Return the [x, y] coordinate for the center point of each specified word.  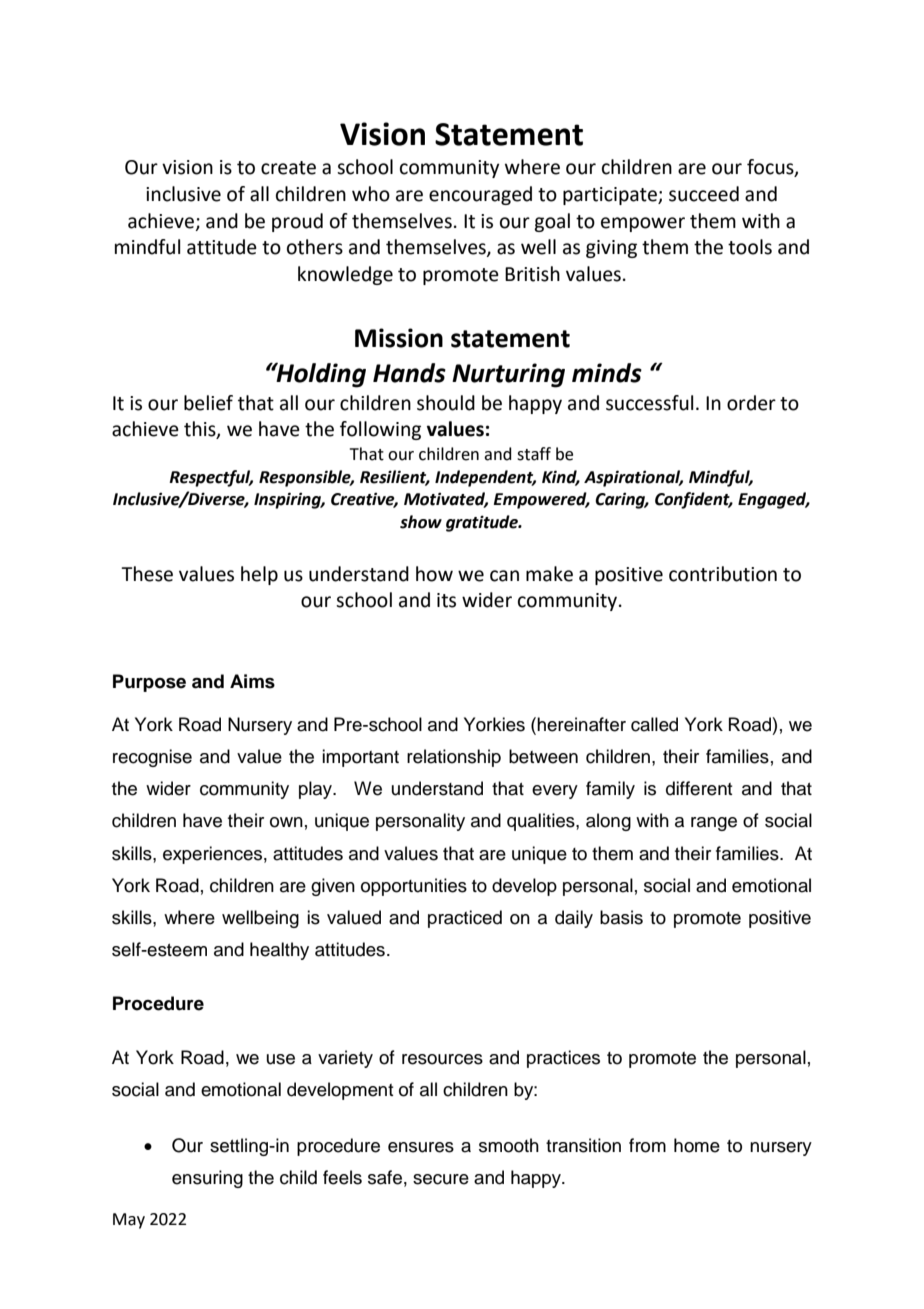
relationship [454, 758]
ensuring [207, 1179]
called [654, 724]
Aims [252, 681]
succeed [704, 194]
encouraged [480, 195]
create [288, 168]
